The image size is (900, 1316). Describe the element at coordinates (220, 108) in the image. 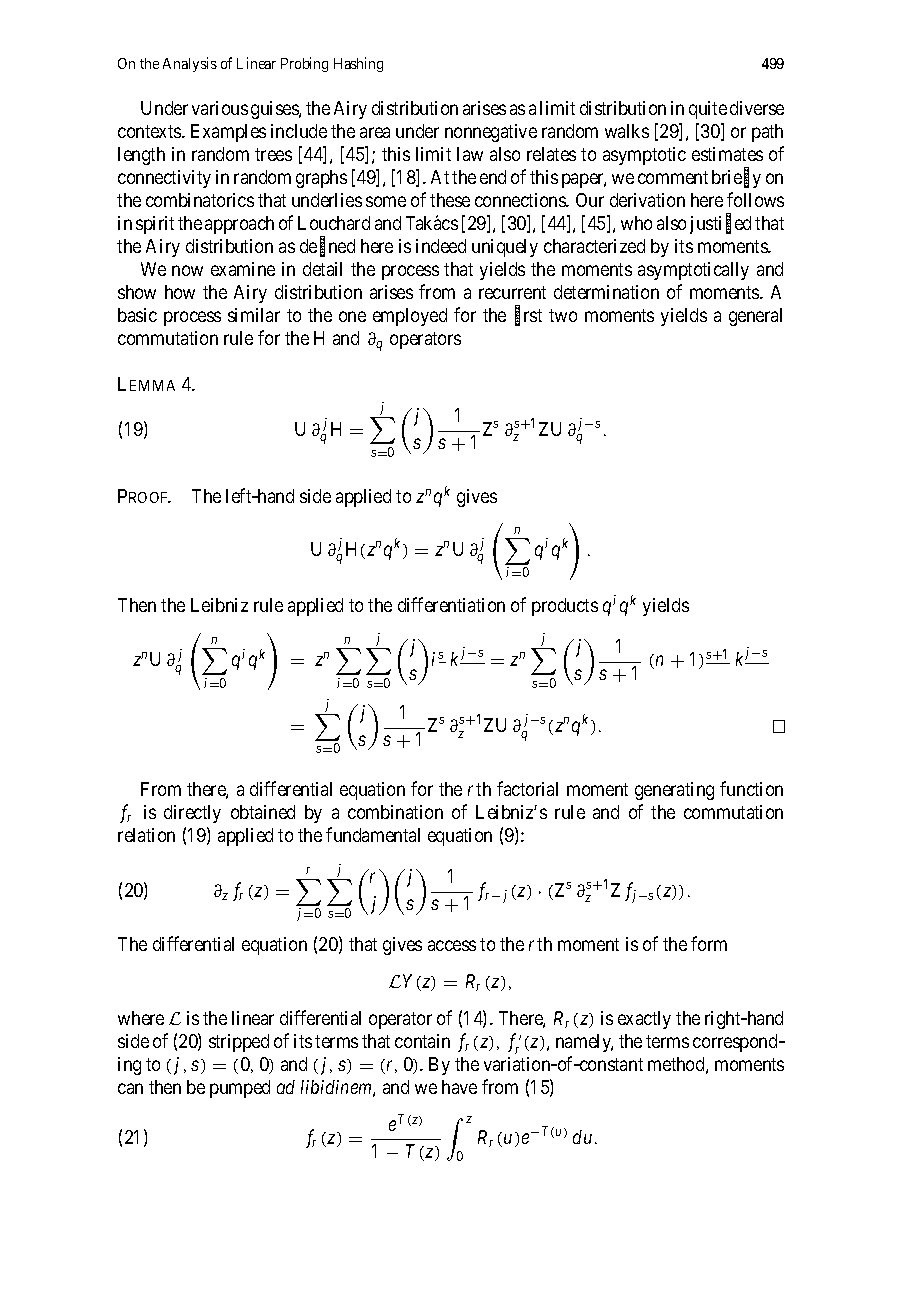

I see `various` at that location.
